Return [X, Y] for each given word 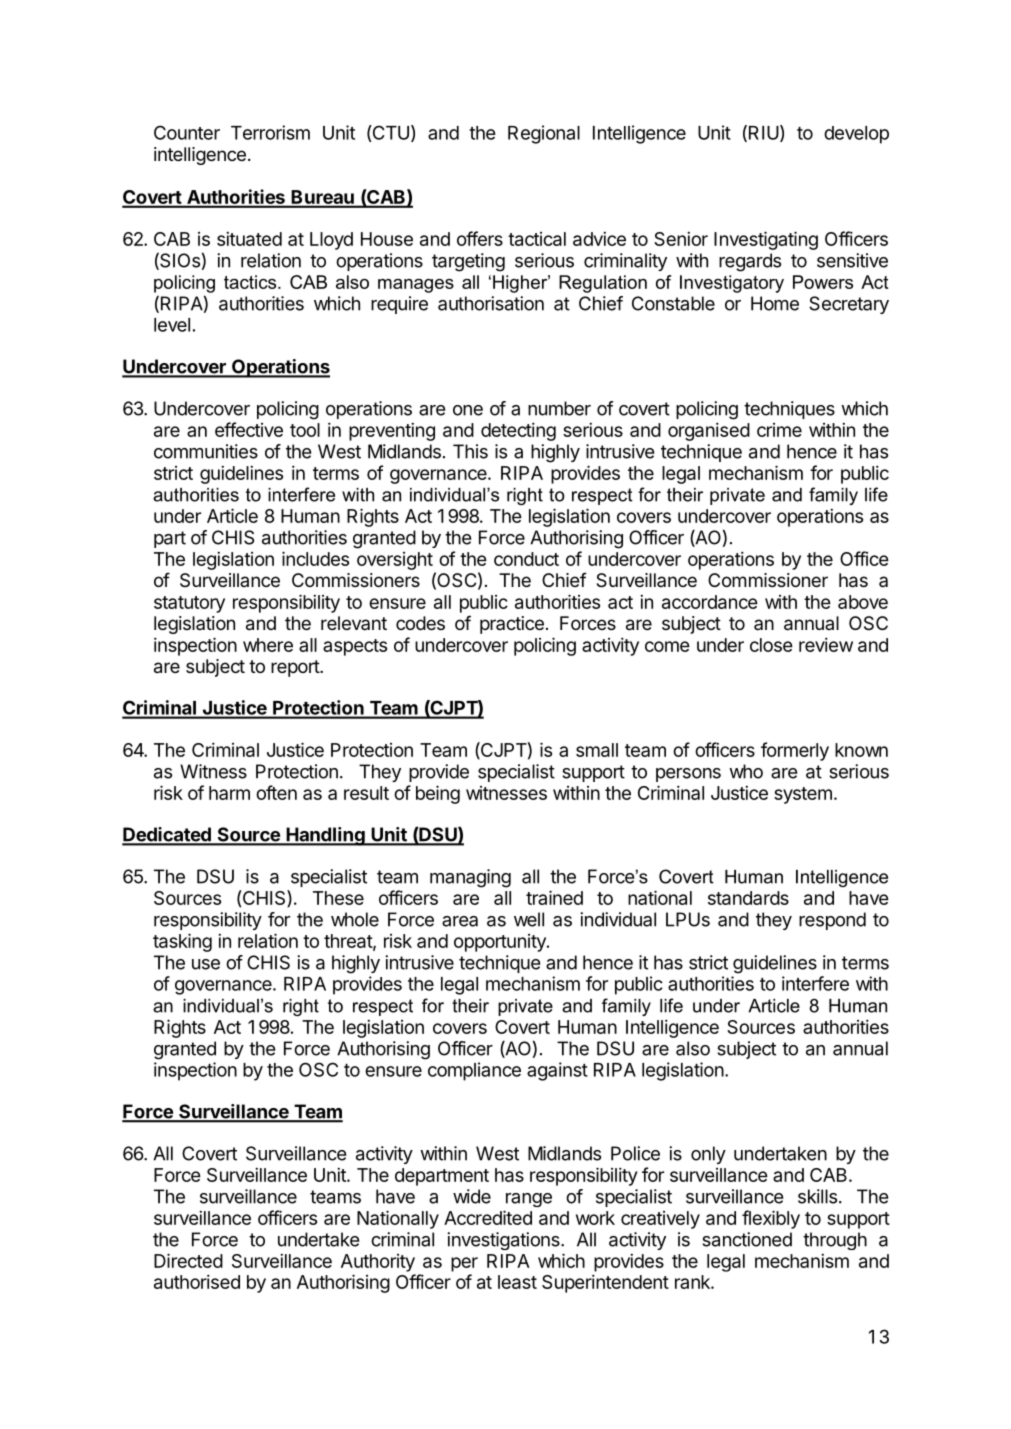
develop [856, 135]
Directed [188, 1260]
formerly [795, 751]
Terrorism [270, 132]
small [597, 750]
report [296, 668]
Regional [544, 134]
